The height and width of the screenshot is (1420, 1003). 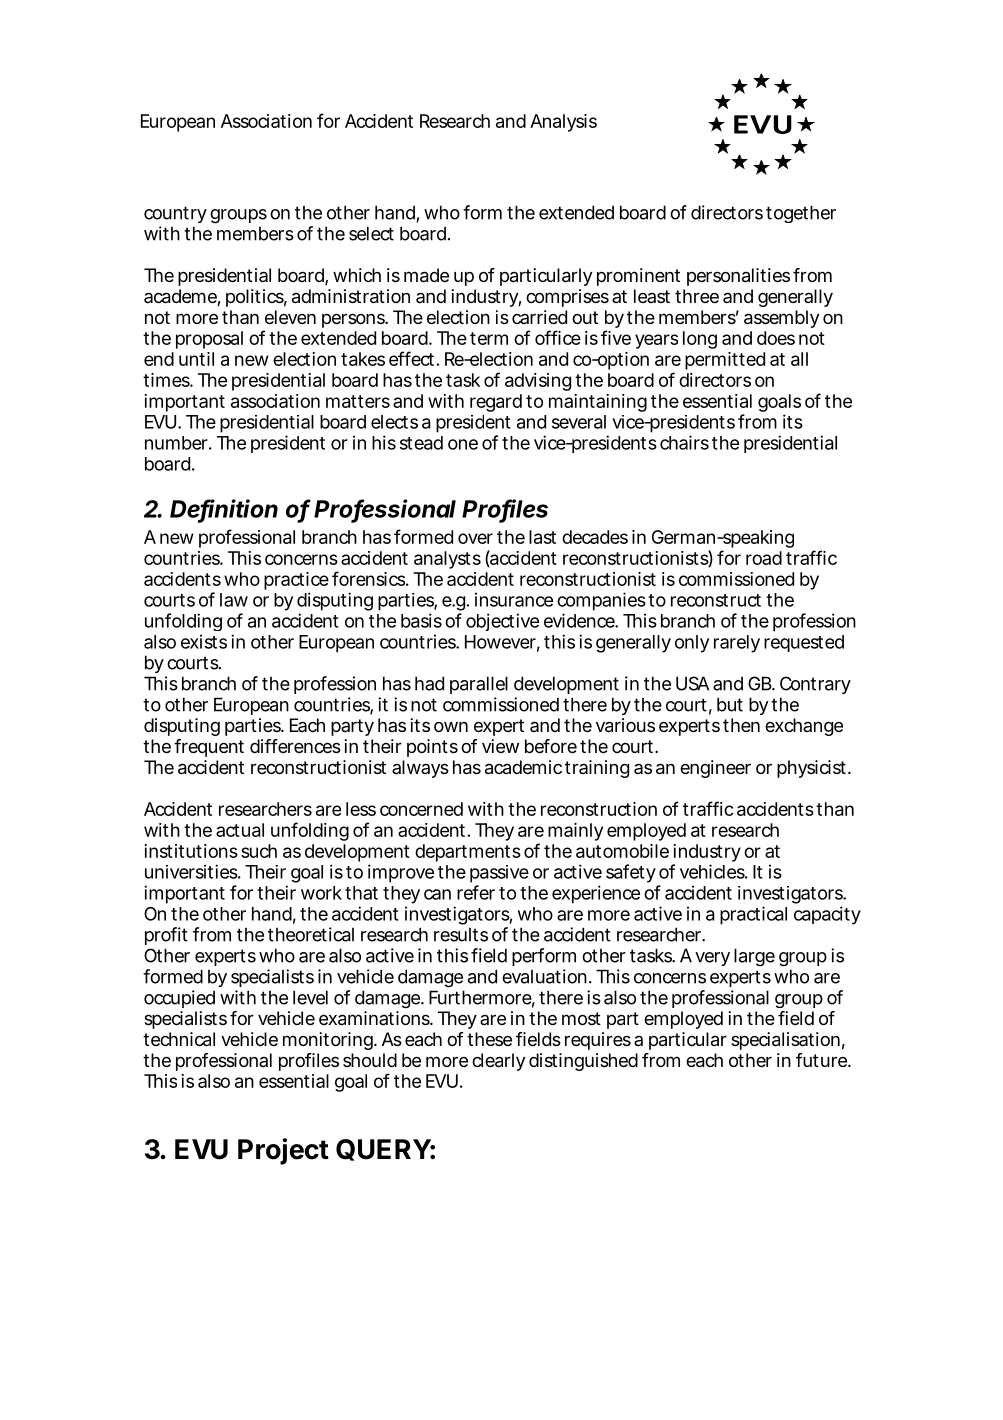 I want to click on together, so click(x=801, y=214).
